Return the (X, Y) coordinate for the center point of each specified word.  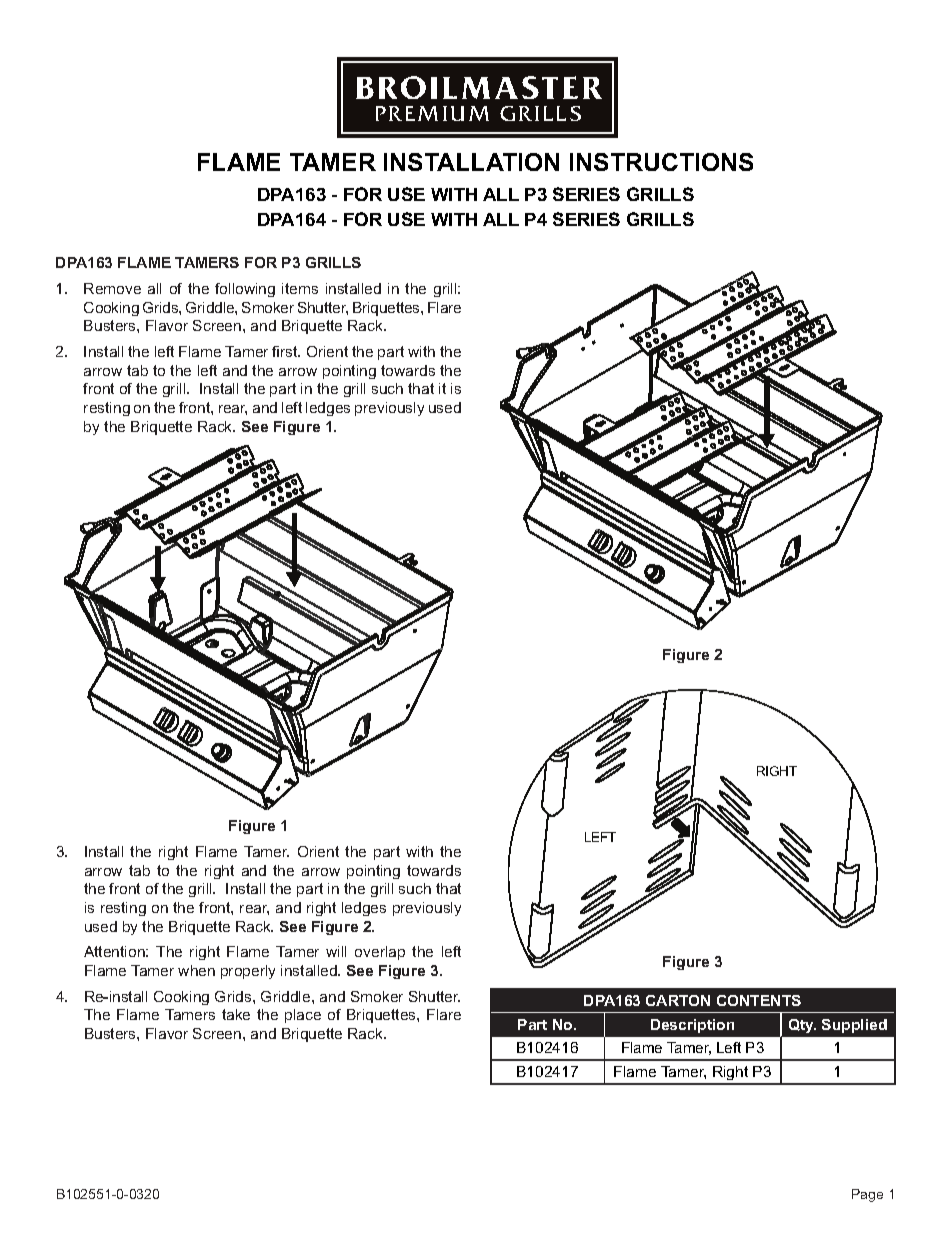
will (336, 951)
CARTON (678, 1000)
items (300, 288)
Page (867, 1195)
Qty (802, 1026)
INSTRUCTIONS (661, 162)
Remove (112, 288)
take (236, 1014)
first (286, 351)
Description (692, 1026)
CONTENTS (759, 1000)
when (196, 970)
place (303, 1016)
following (245, 290)
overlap (380, 953)
